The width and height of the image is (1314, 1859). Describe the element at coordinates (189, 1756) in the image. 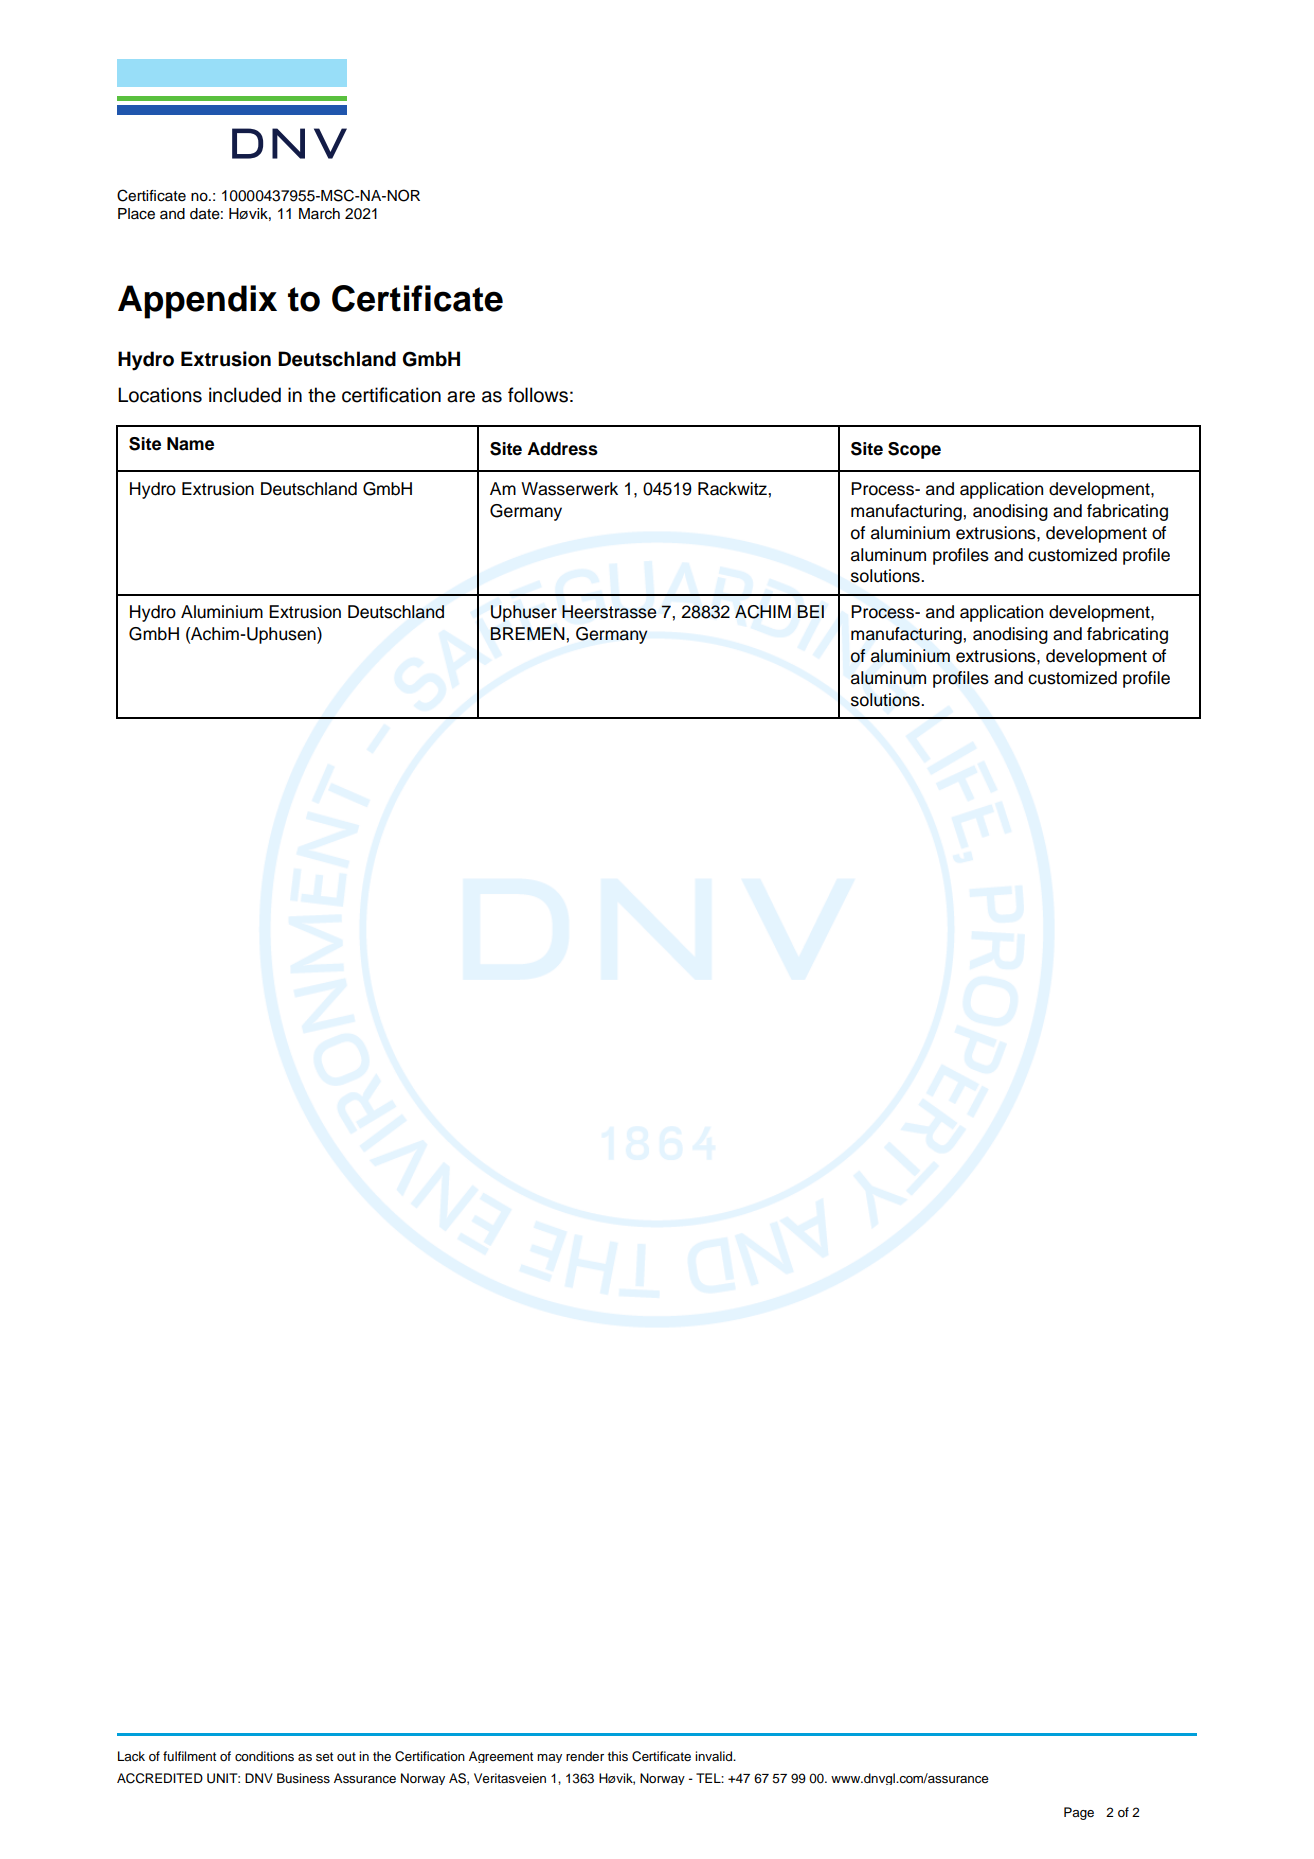

I see `fulfilment` at that location.
